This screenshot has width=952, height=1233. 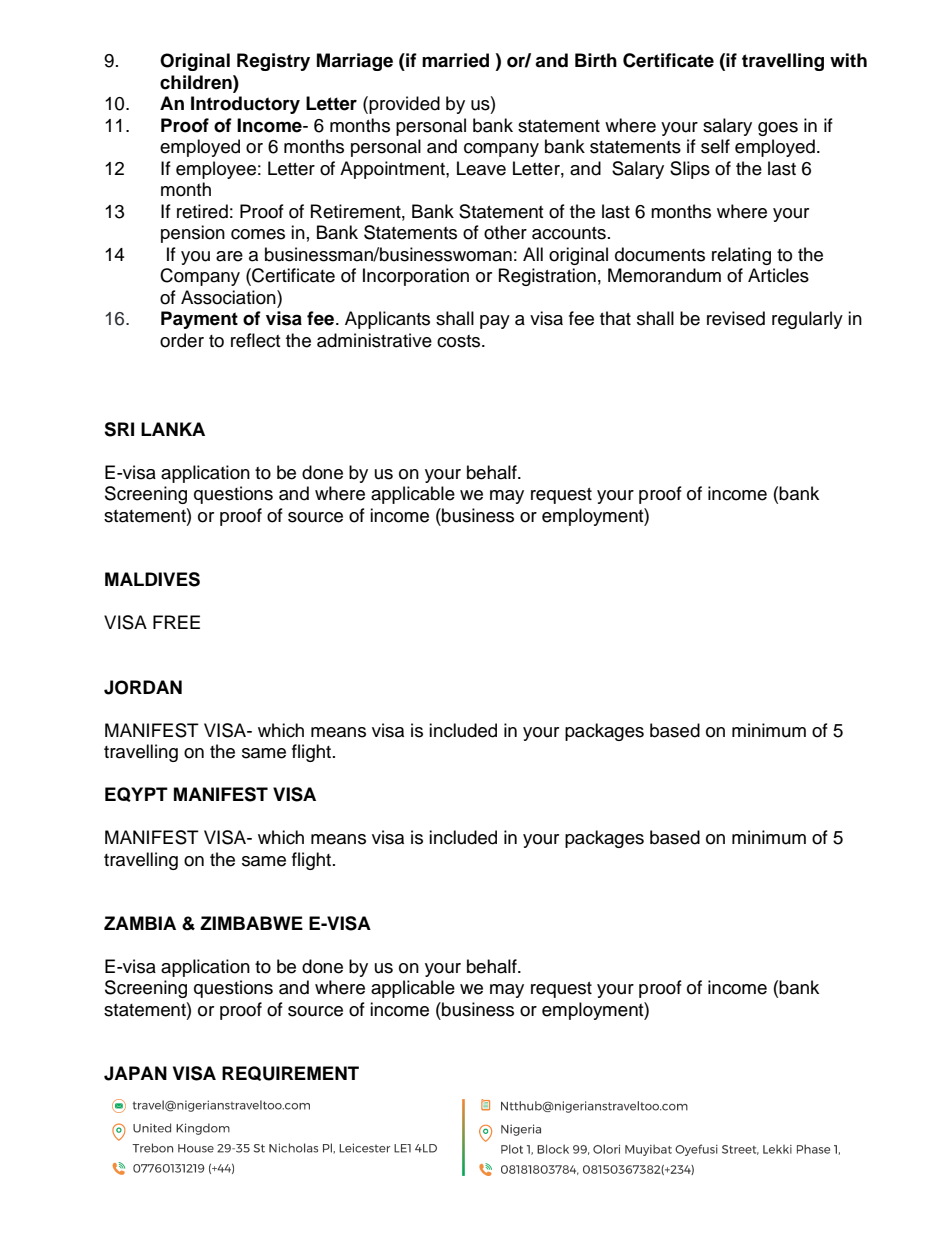 I want to click on ZIMBABWE, so click(x=251, y=923).
